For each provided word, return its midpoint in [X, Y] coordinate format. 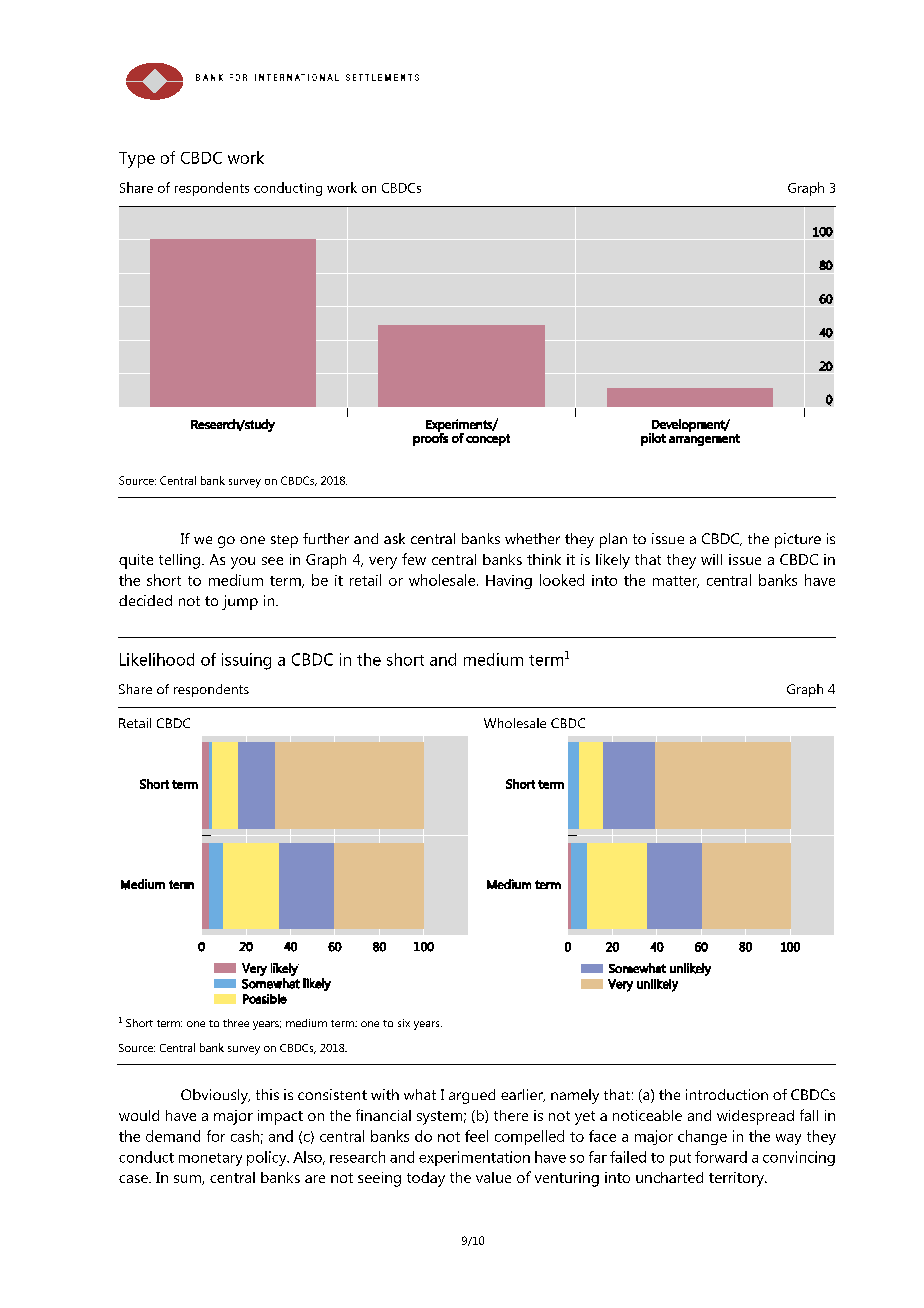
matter [676, 582]
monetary [210, 1159]
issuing [246, 661]
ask [394, 538]
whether [532, 538]
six [404, 1023]
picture [798, 540]
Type [137, 160]
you [243, 563]
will [711, 559]
